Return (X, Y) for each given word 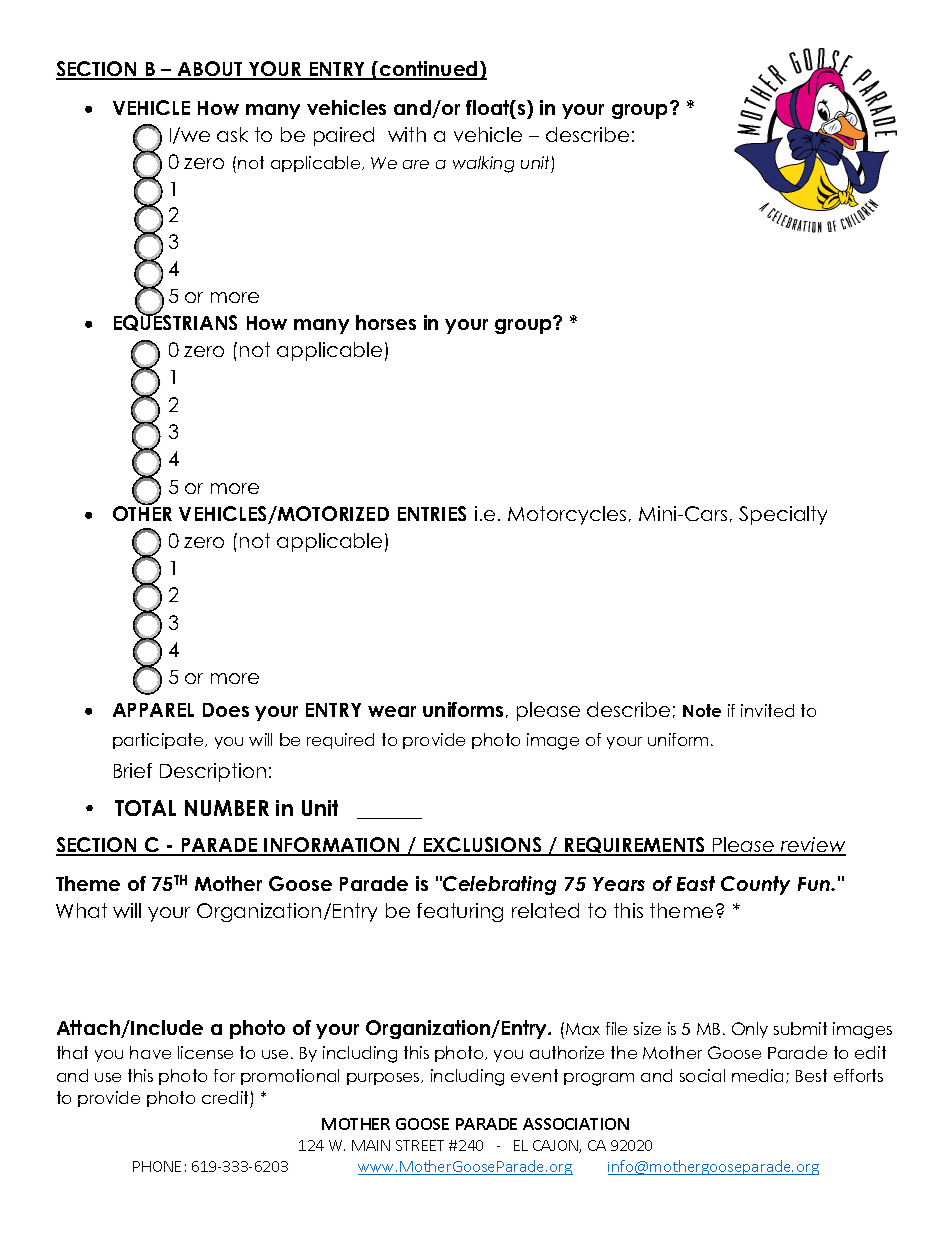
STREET (420, 1145)
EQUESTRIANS (175, 322)
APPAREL (153, 710)
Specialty (783, 515)
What (81, 910)
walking (483, 164)
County (755, 885)
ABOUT (210, 70)
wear (392, 711)
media (759, 1076)
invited (767, 710)
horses (386, 322)
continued (429, 70)
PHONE (157, 1166)
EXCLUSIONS (483, 846)
